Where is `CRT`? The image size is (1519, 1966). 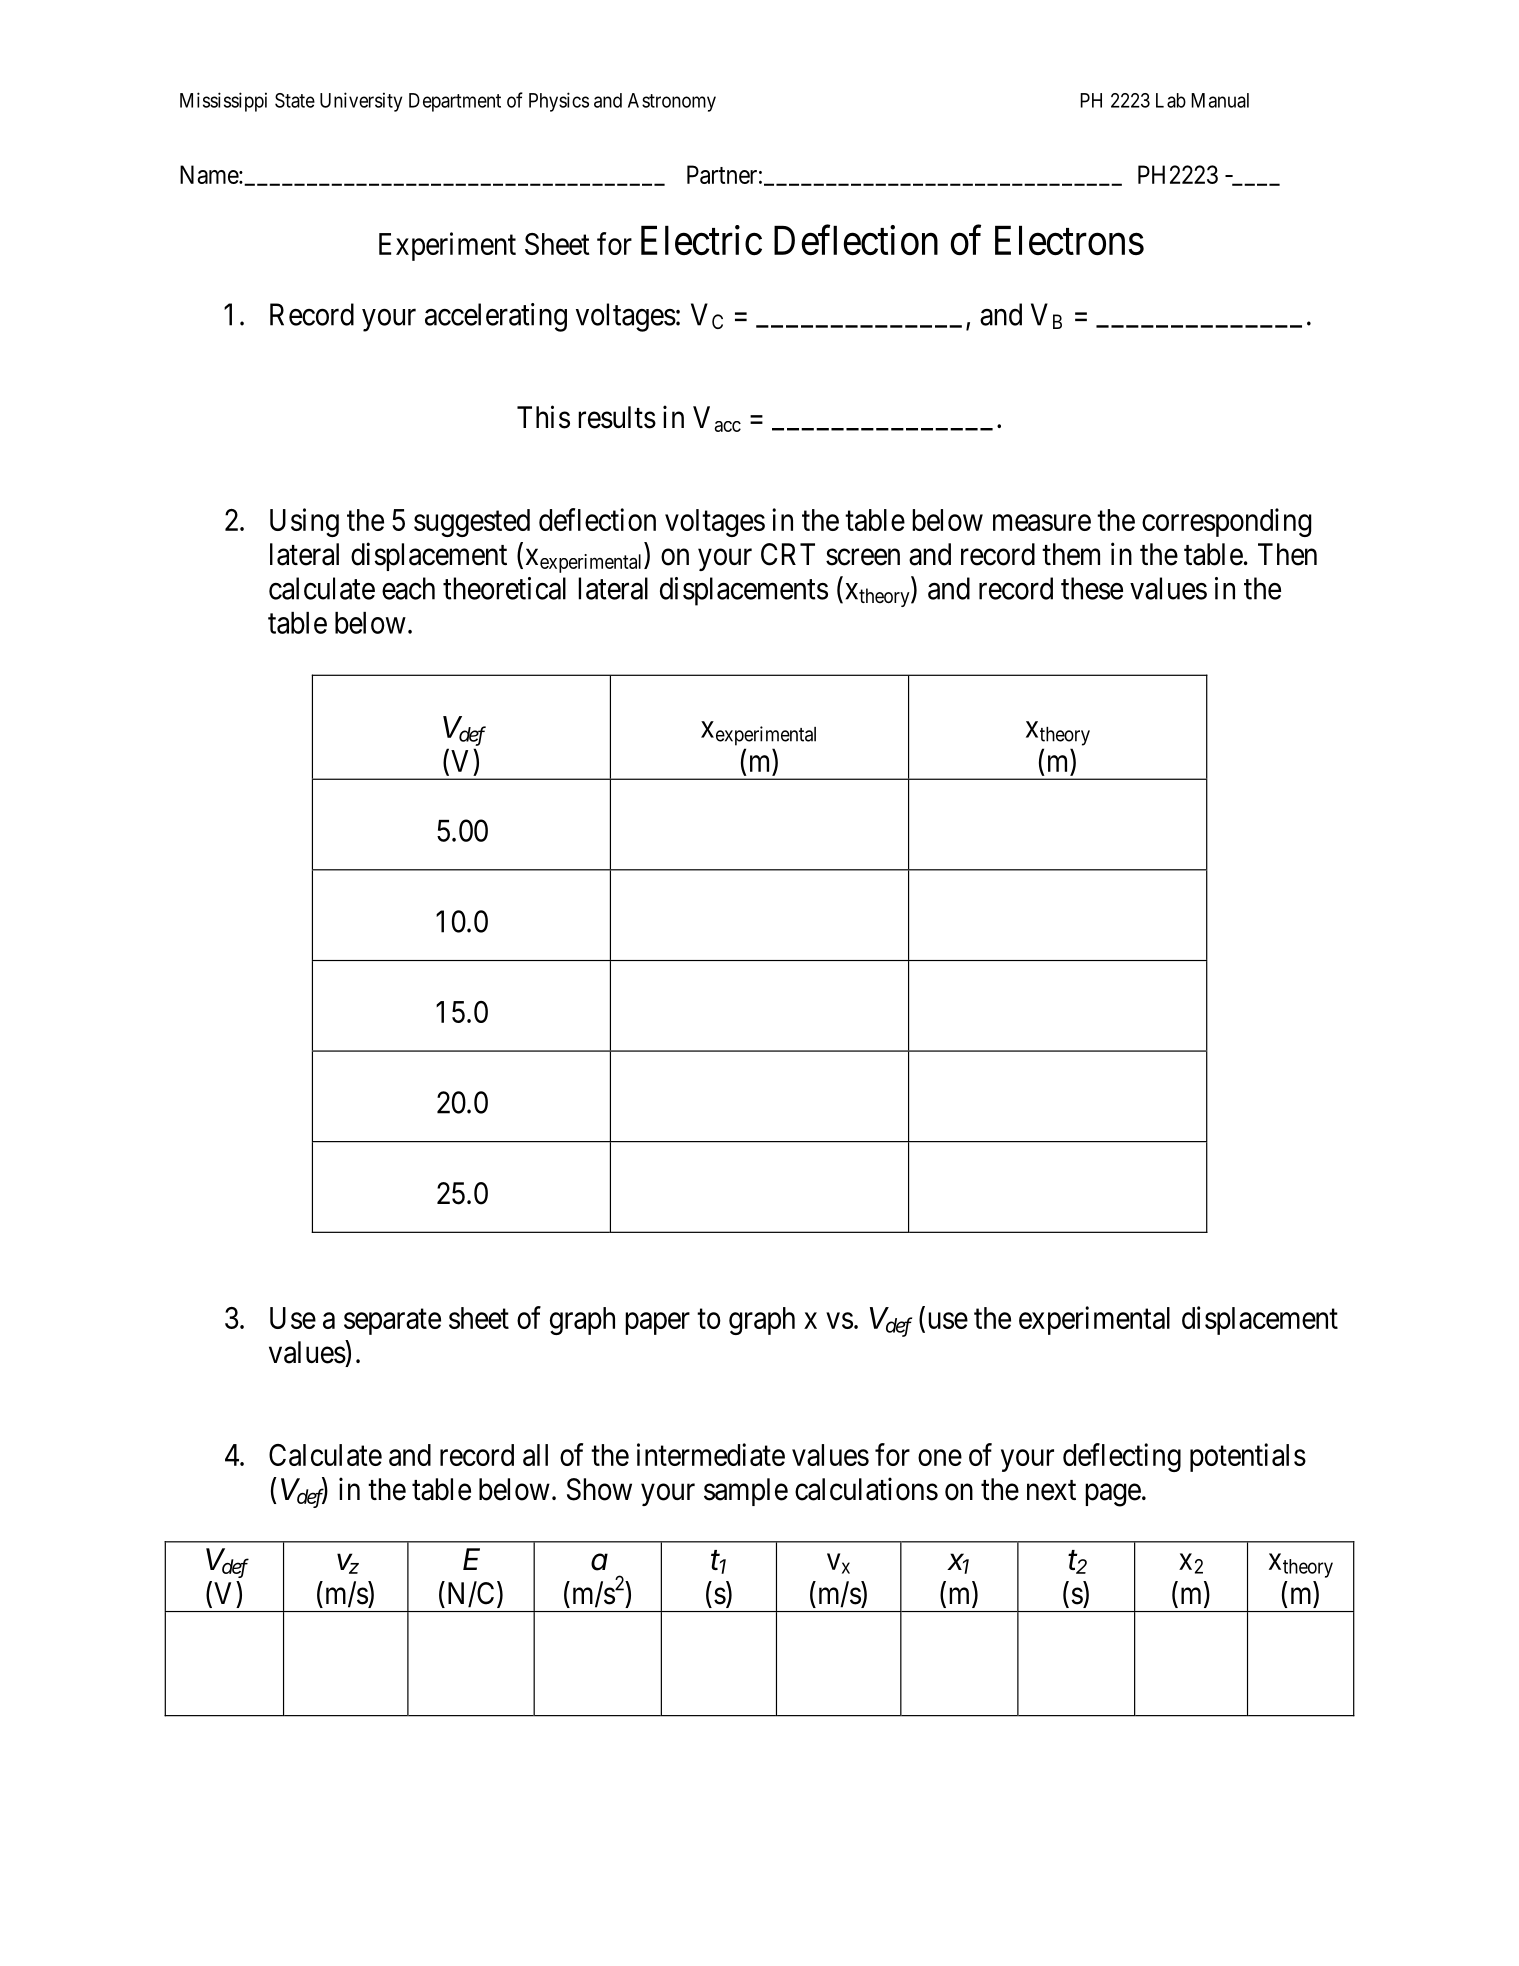
CRT is located at coordinates (788, 554).
